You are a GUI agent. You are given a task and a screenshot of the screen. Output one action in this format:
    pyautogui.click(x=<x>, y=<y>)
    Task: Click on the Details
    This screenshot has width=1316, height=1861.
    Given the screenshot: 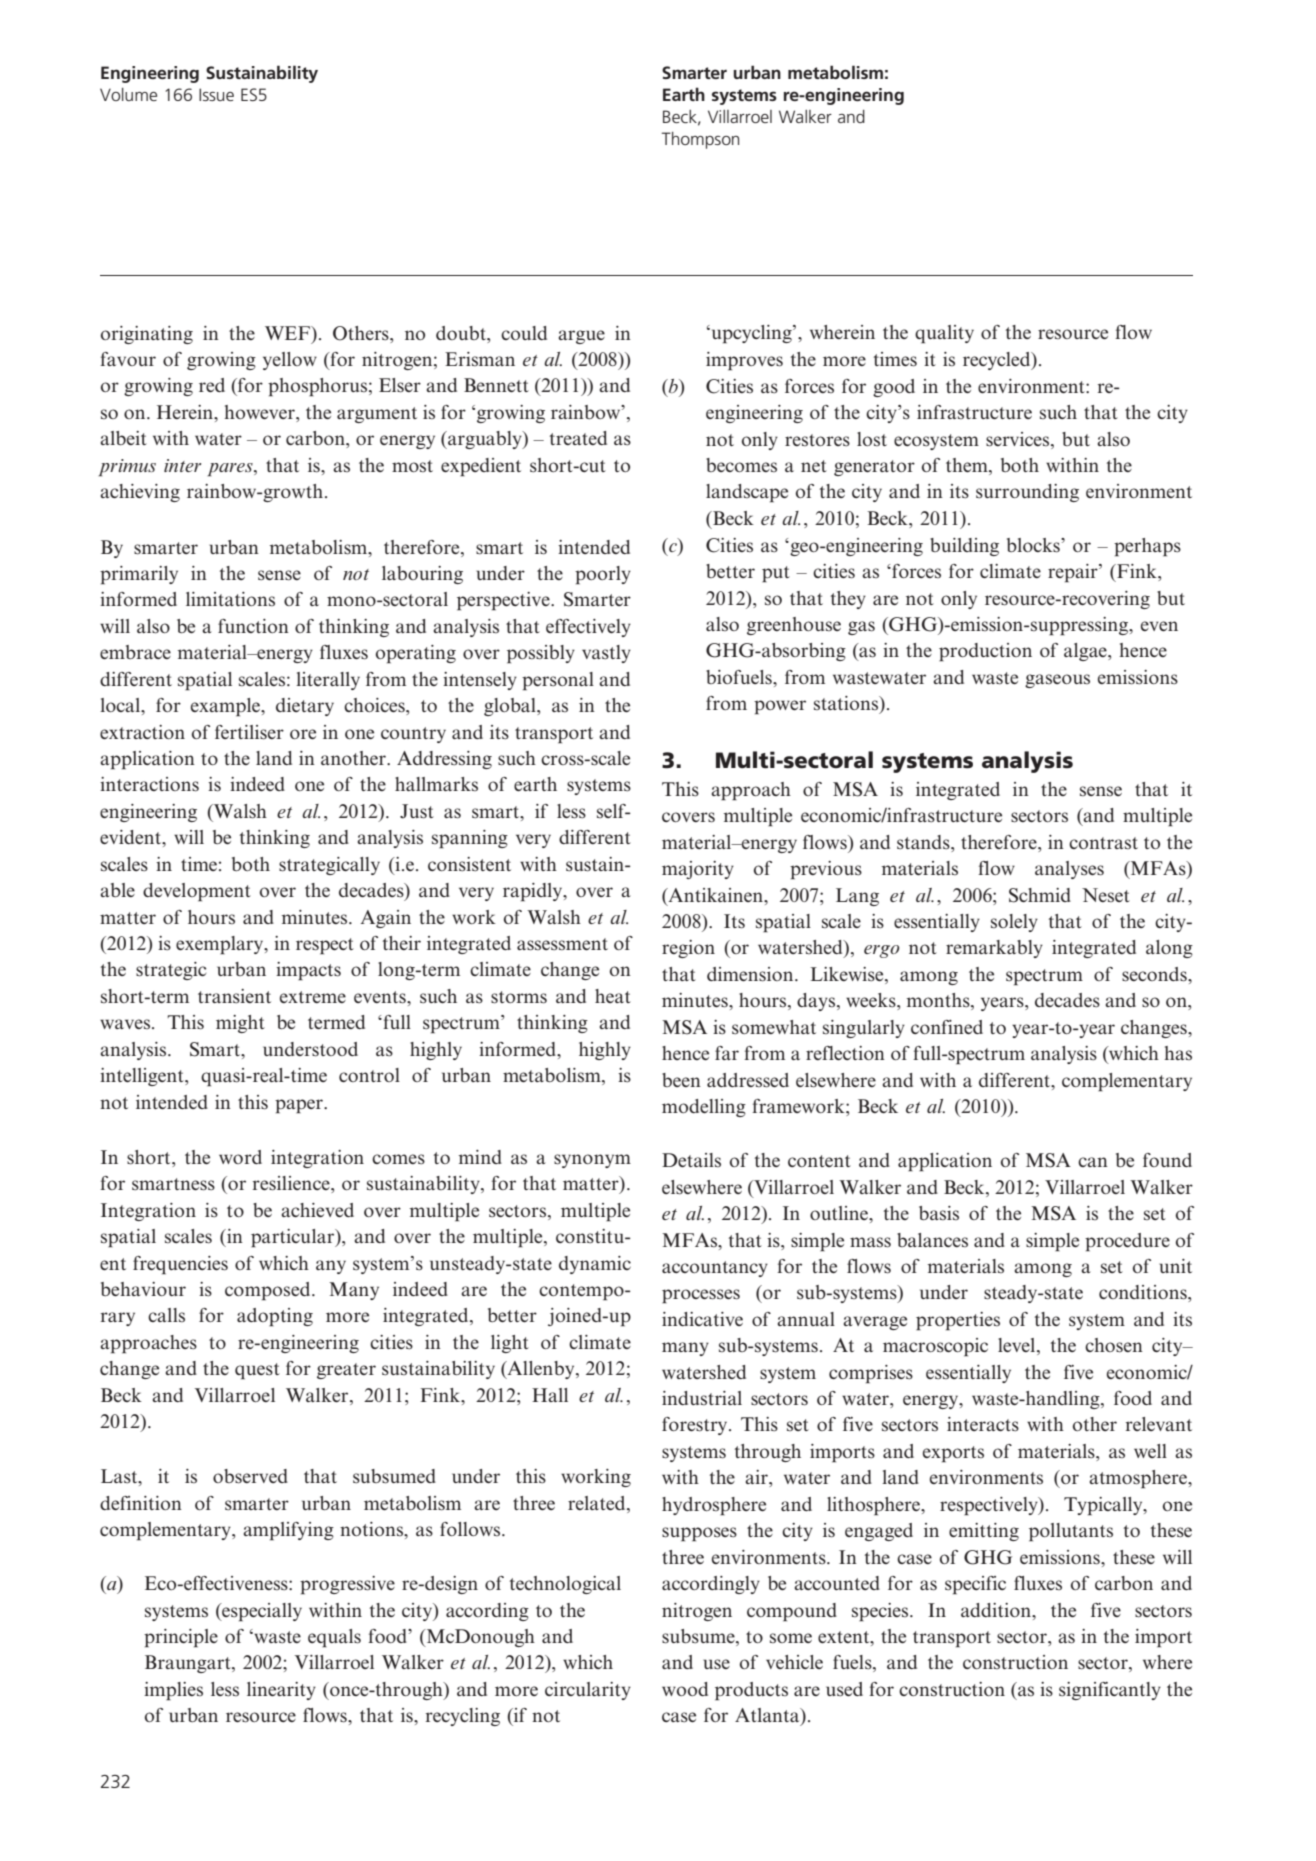 What is the action you would take?
    pyautogui.click(x=691, y=1160)
